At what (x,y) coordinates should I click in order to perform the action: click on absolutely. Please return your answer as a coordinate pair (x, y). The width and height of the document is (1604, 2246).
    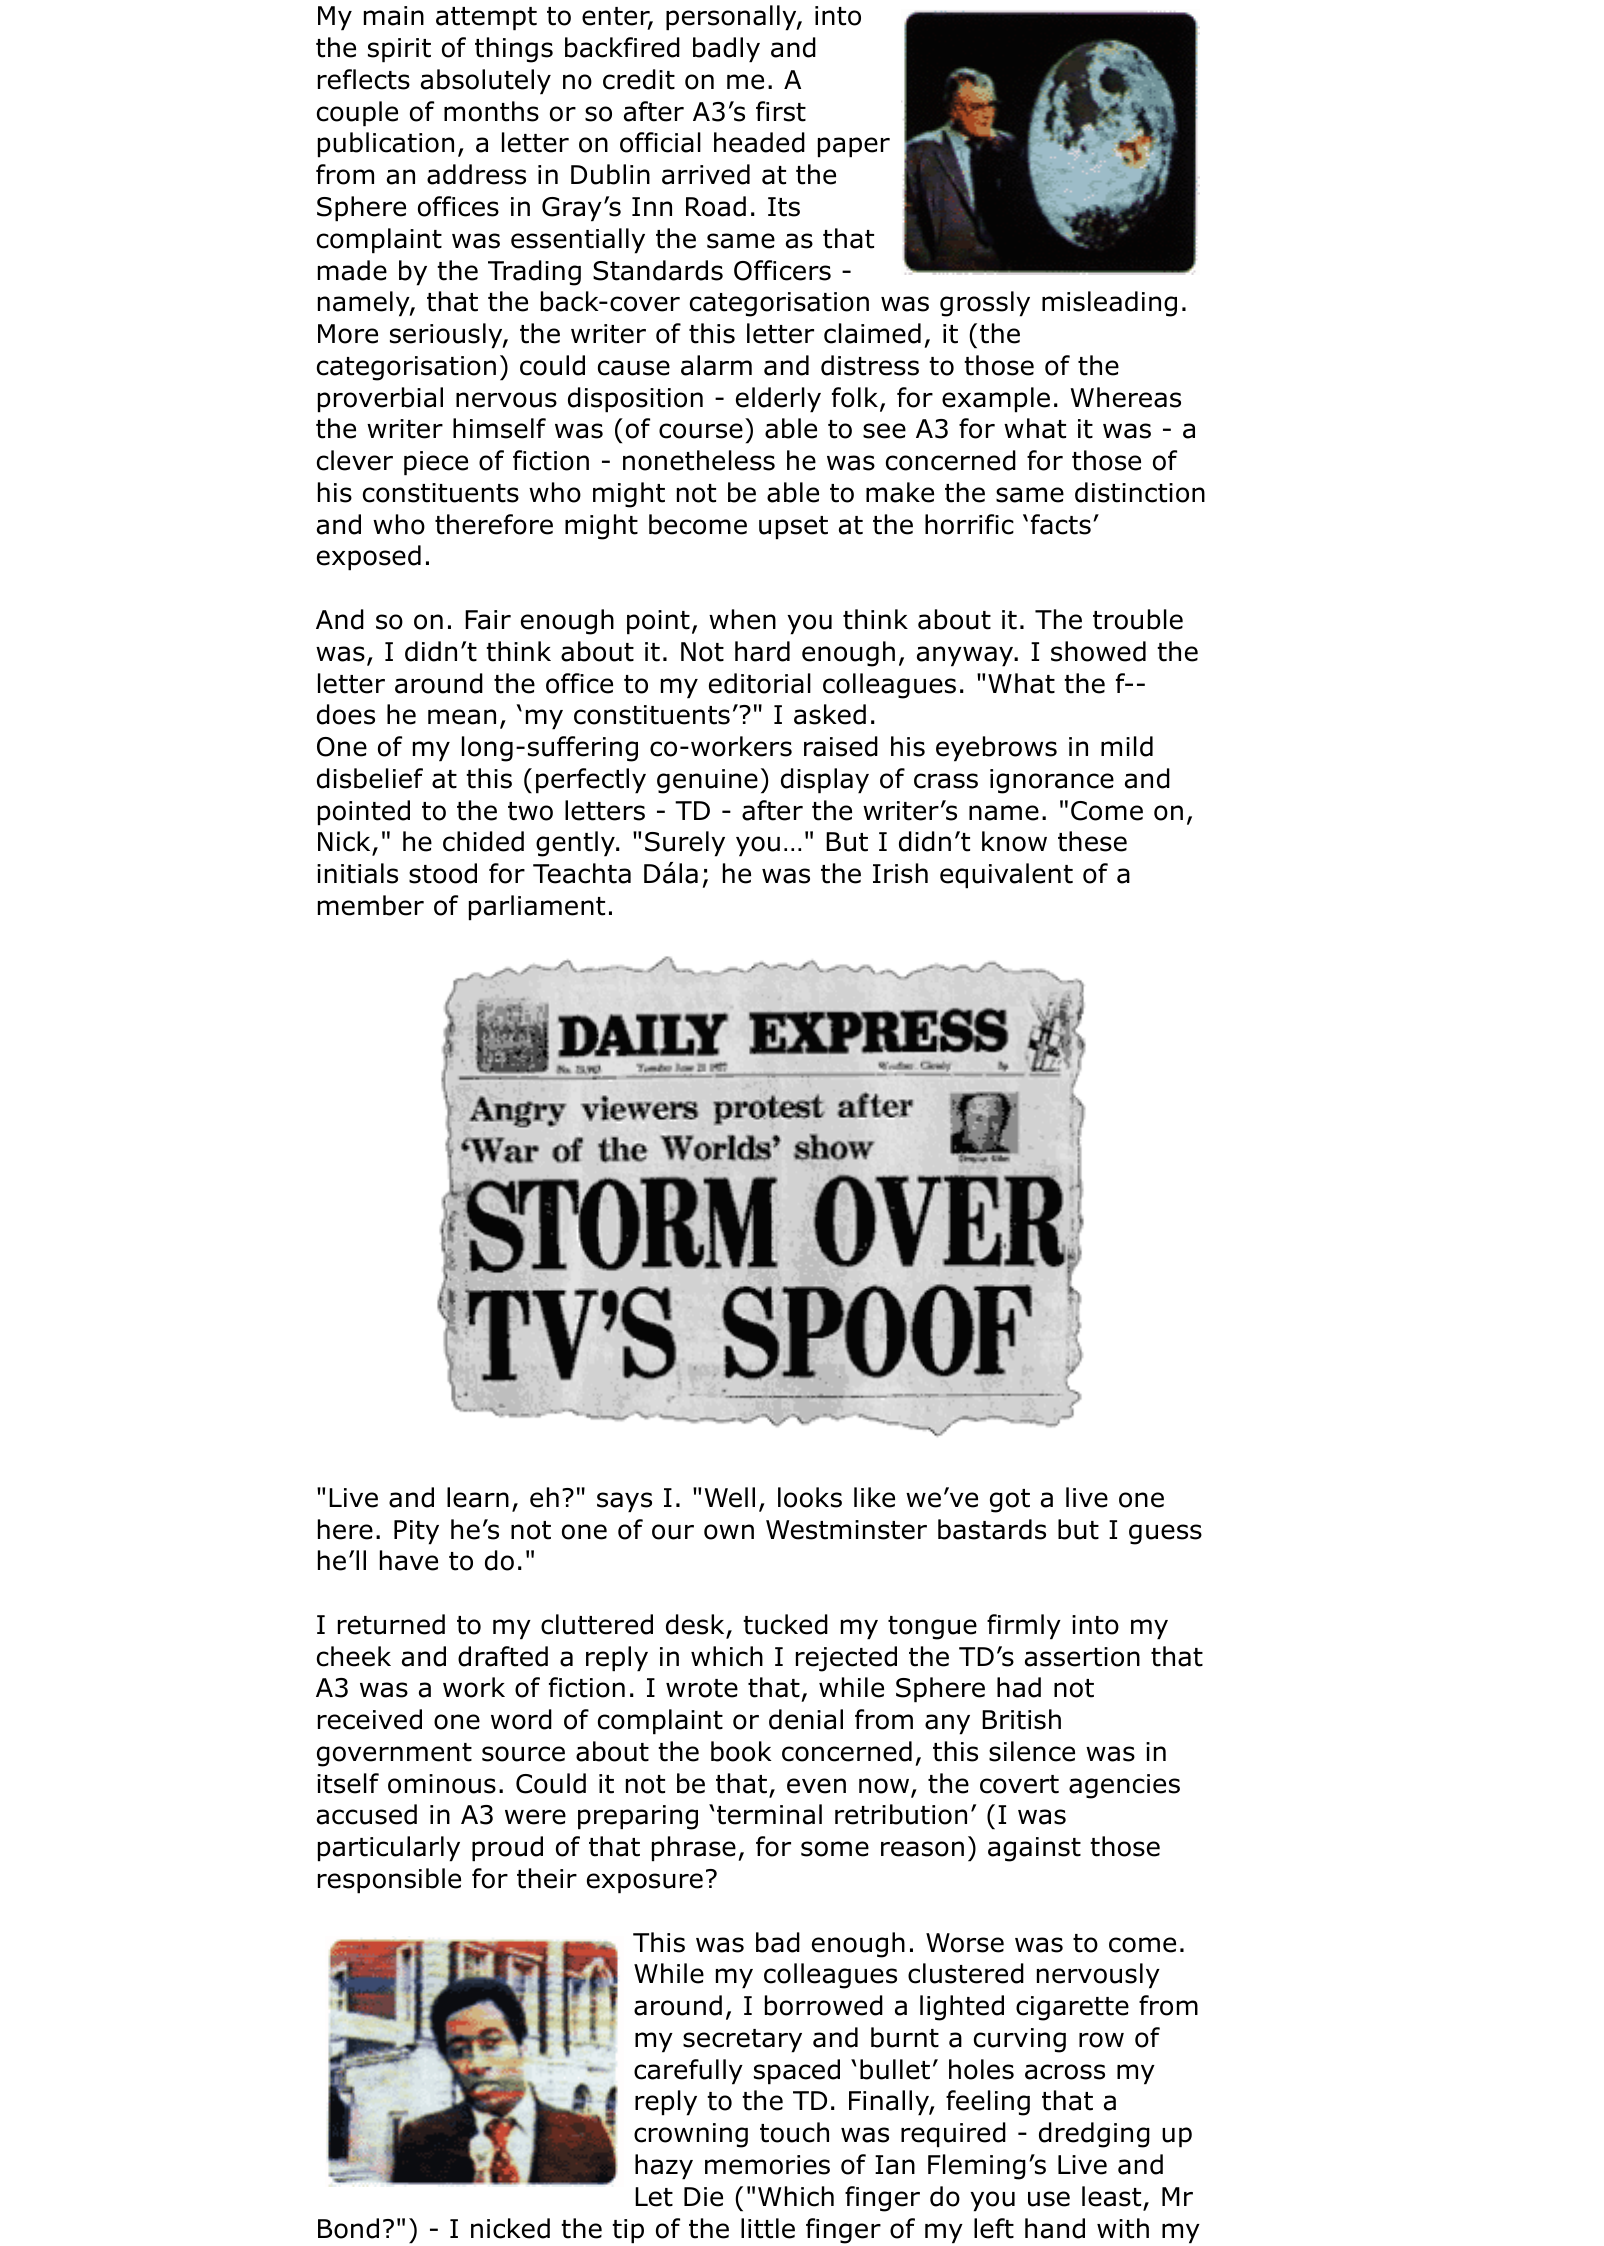
    Looking at the image, I should click on (486, 82).
